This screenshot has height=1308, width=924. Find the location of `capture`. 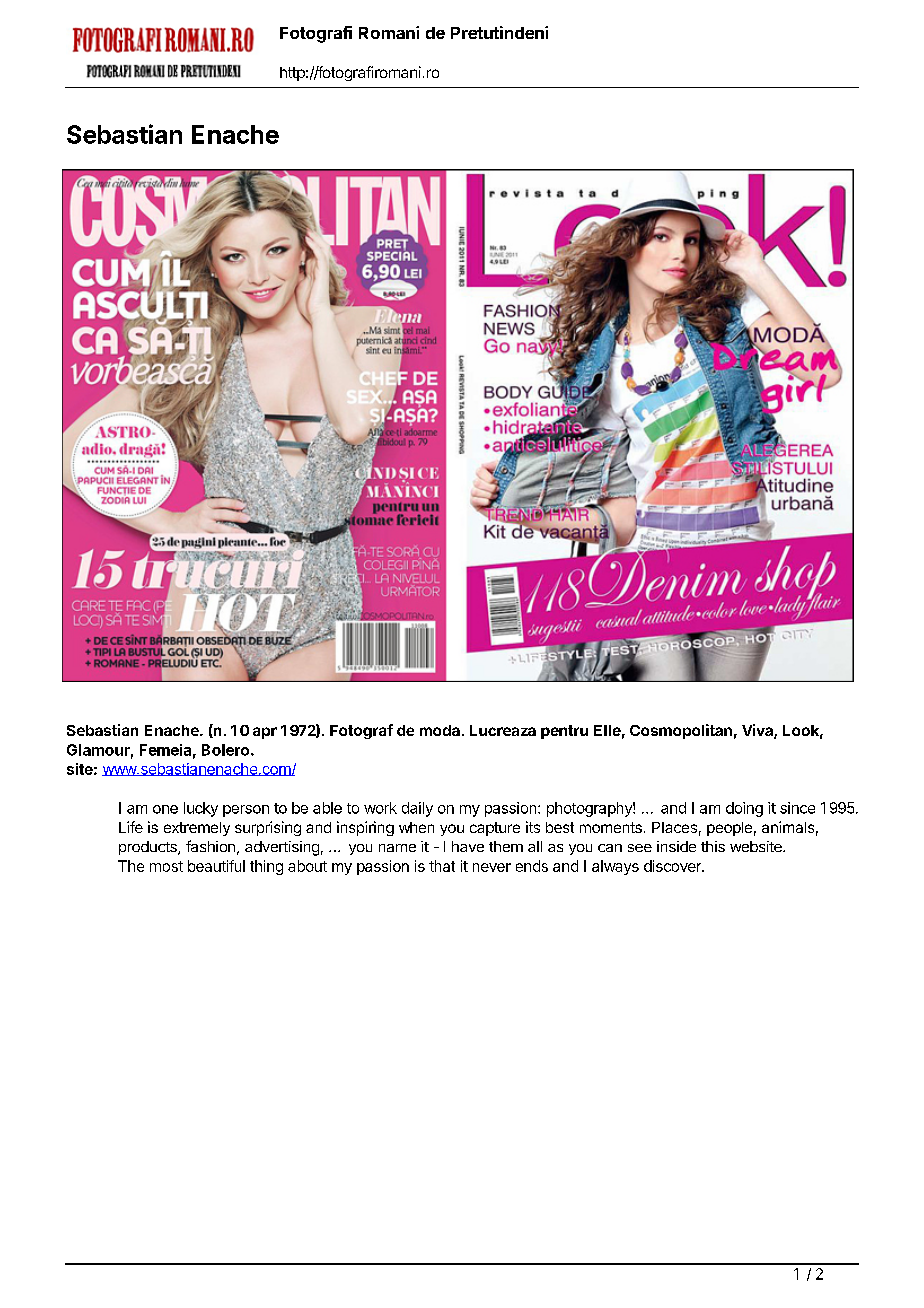

capture is located at coordinates (495, 829).
